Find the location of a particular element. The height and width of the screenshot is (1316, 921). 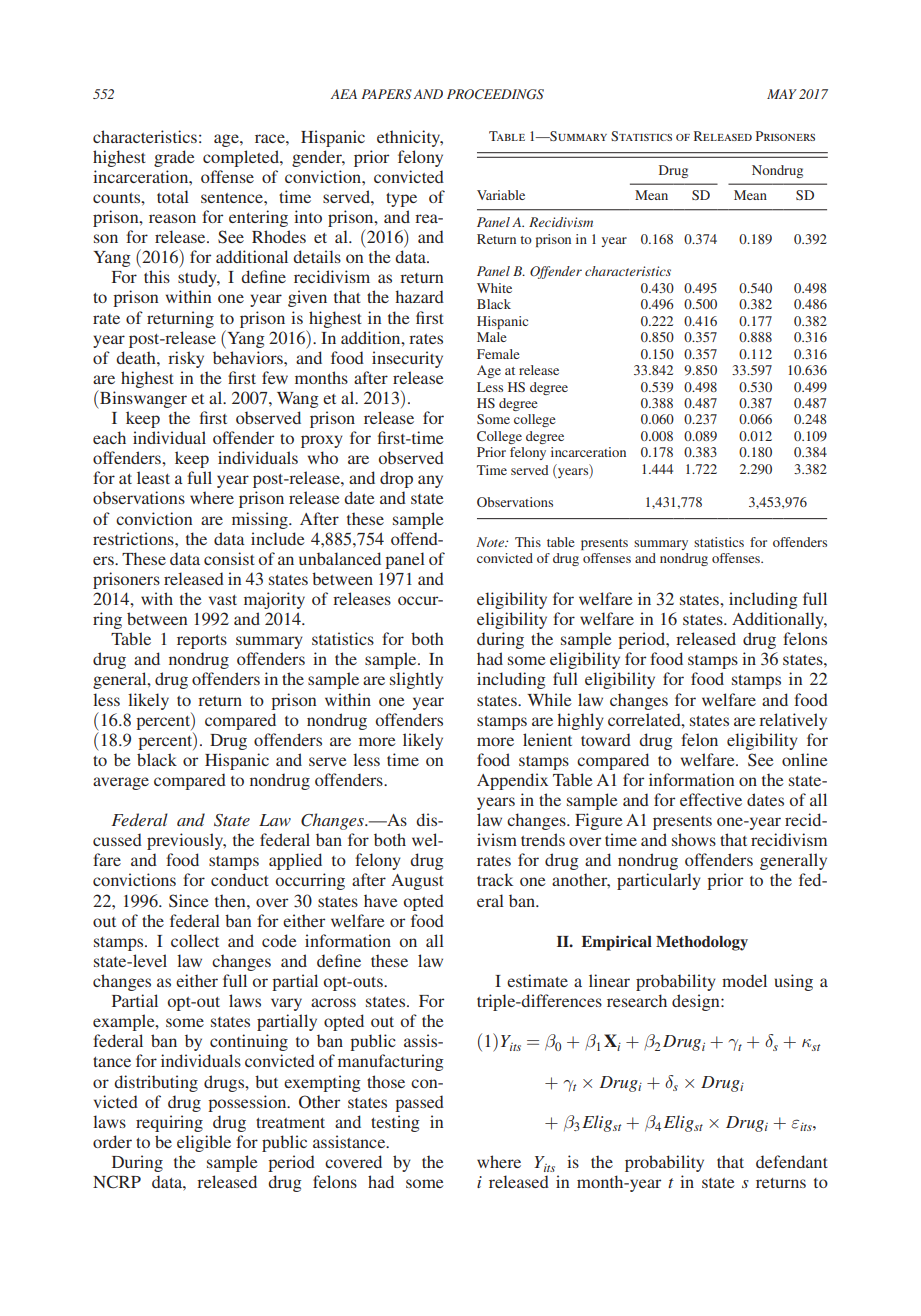

defendant is located at coordinates (792, 1161).
